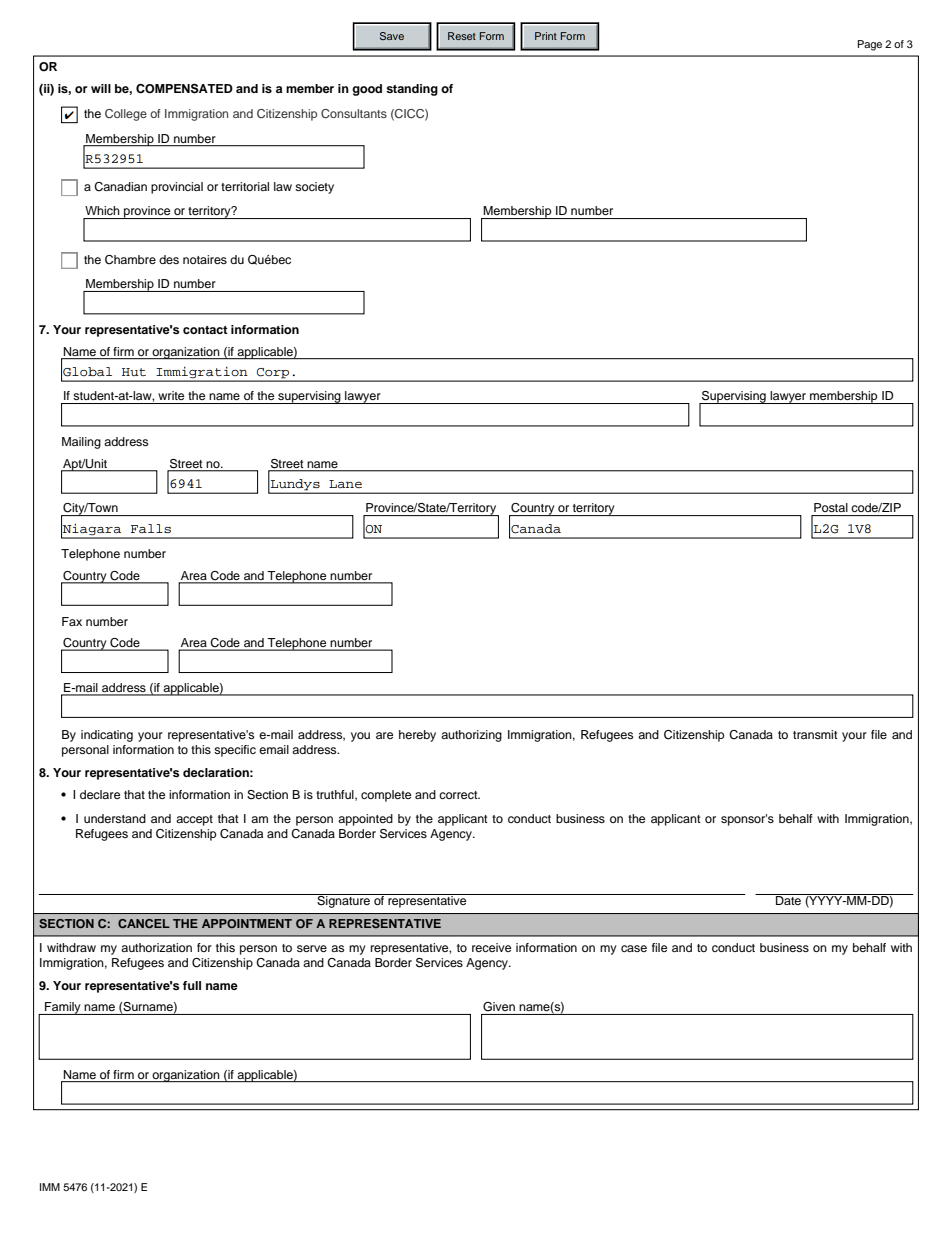 The height and width of the screenshot is (1233, 952). What do you see at coordinates (184, 89) in the screenshot?
I see `COMPENSATED` at bounding box center [184, 89].
